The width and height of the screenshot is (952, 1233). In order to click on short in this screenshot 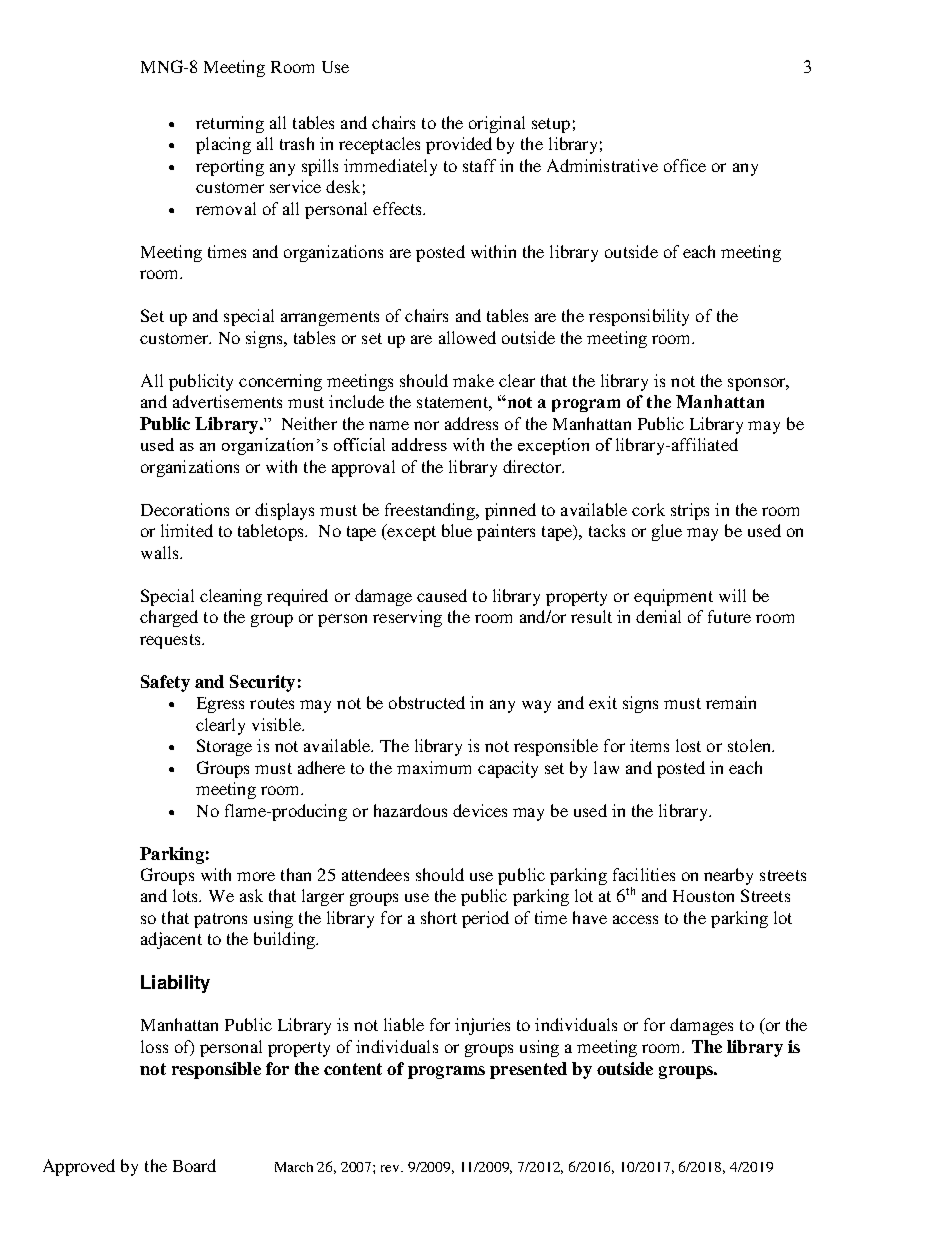, I will do `click(439, 917)`.
